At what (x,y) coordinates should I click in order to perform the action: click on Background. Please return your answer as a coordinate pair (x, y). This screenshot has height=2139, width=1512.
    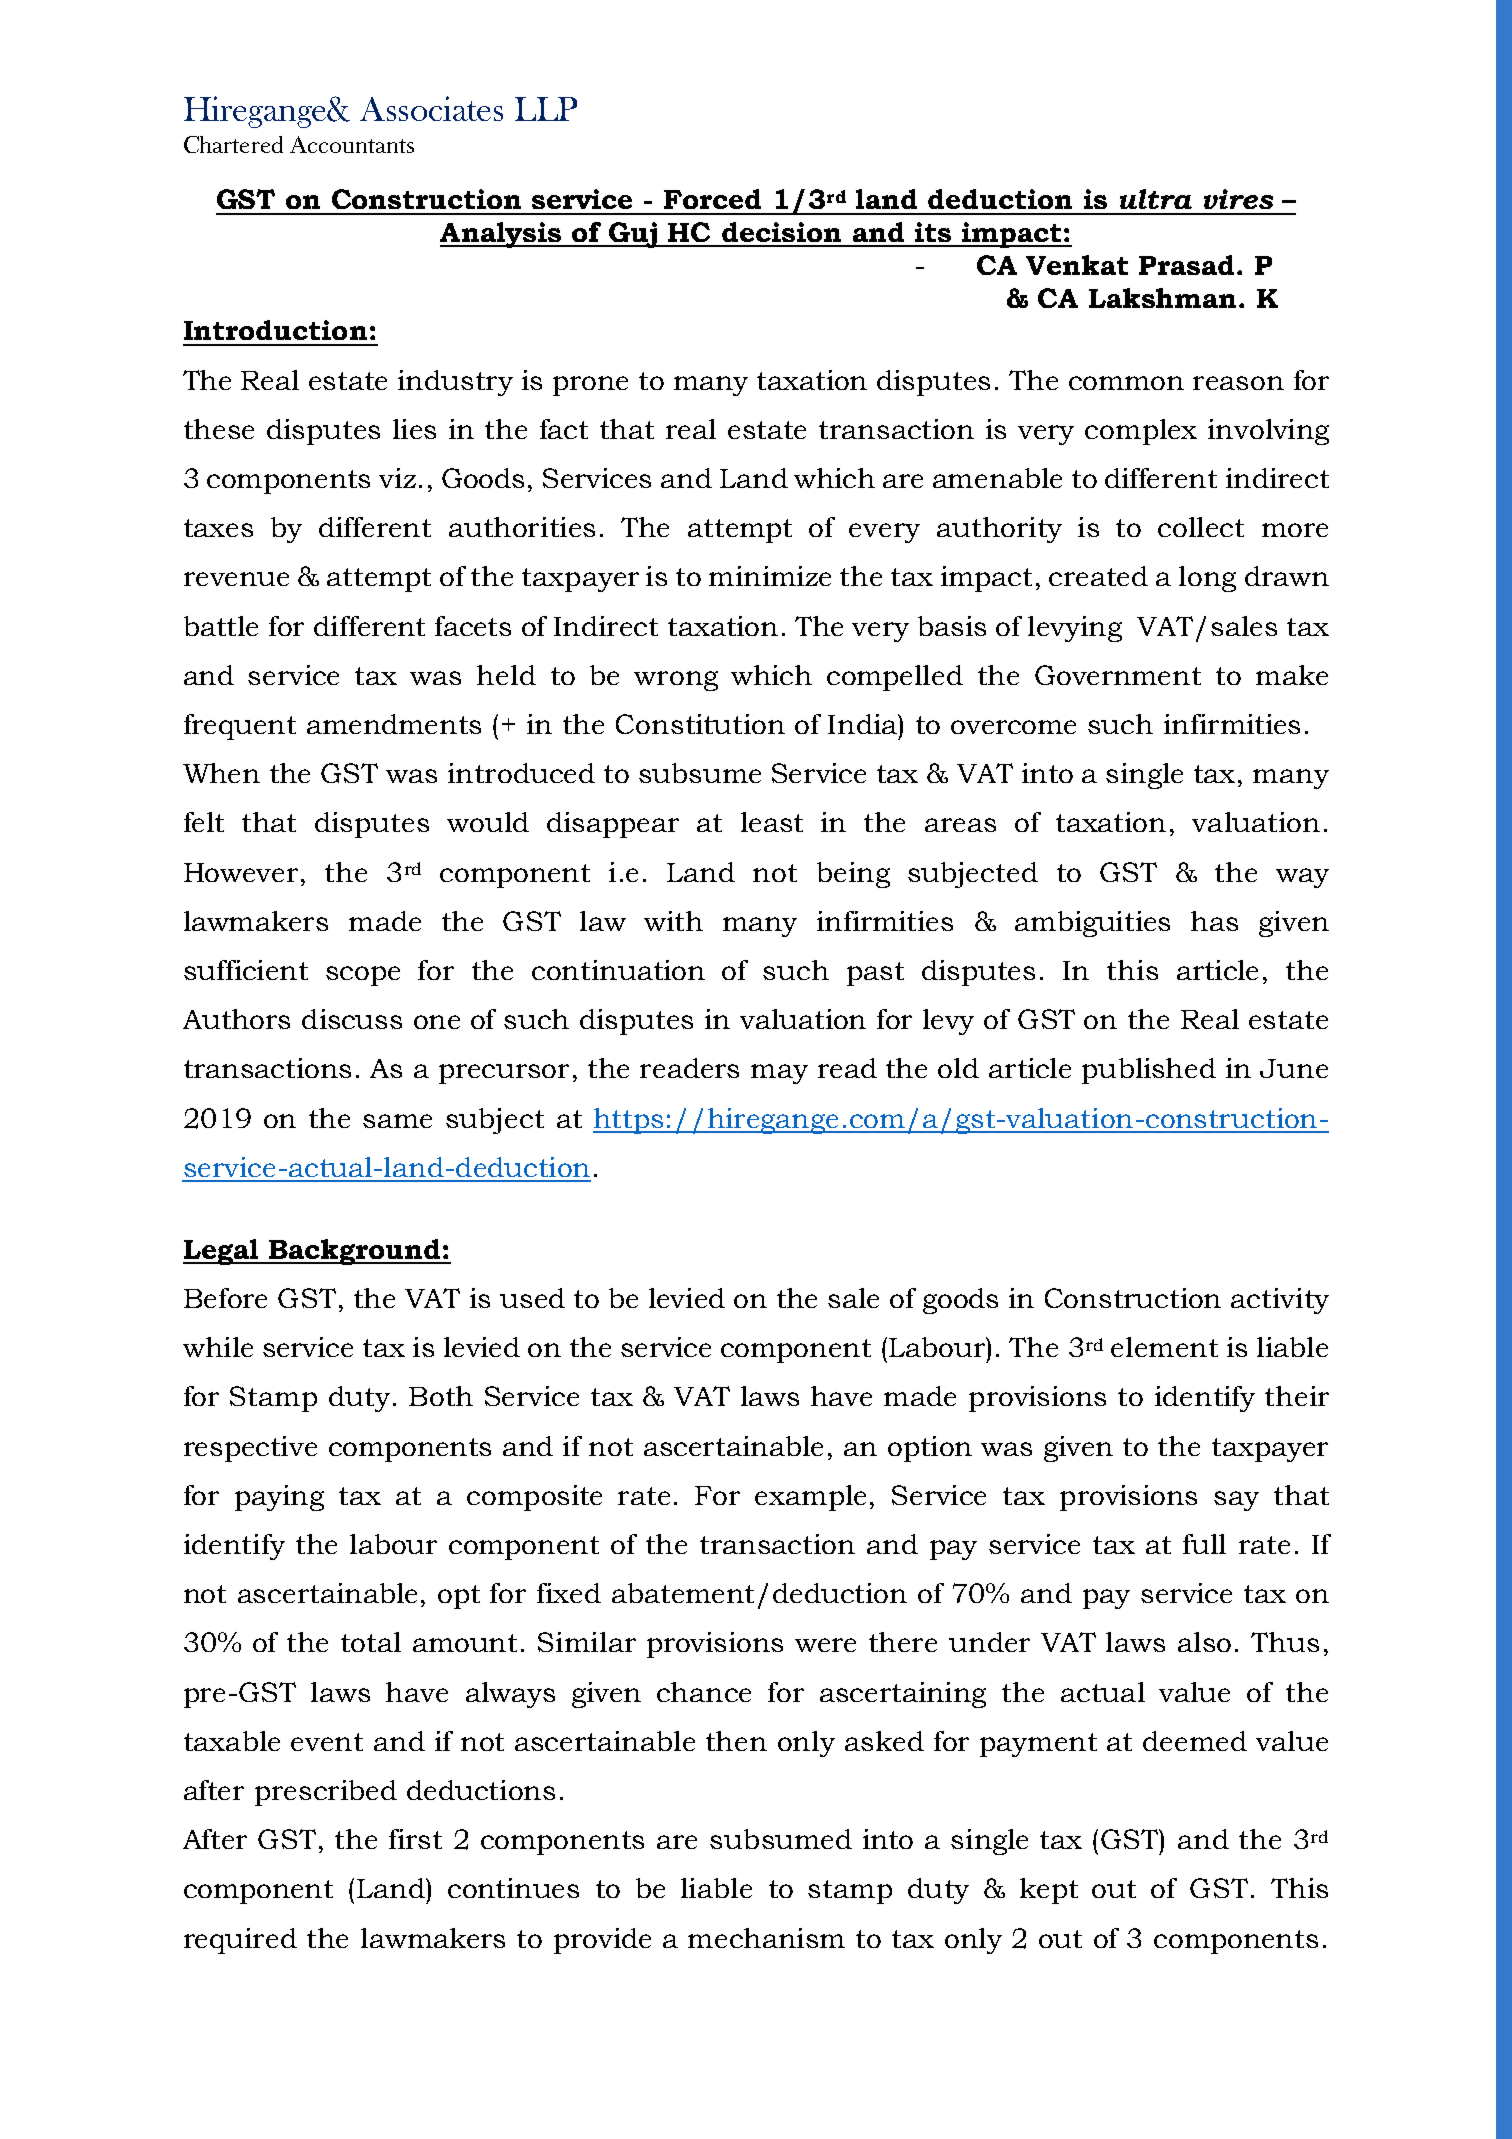
    Looking at the image, I should click on (355, 1252).
